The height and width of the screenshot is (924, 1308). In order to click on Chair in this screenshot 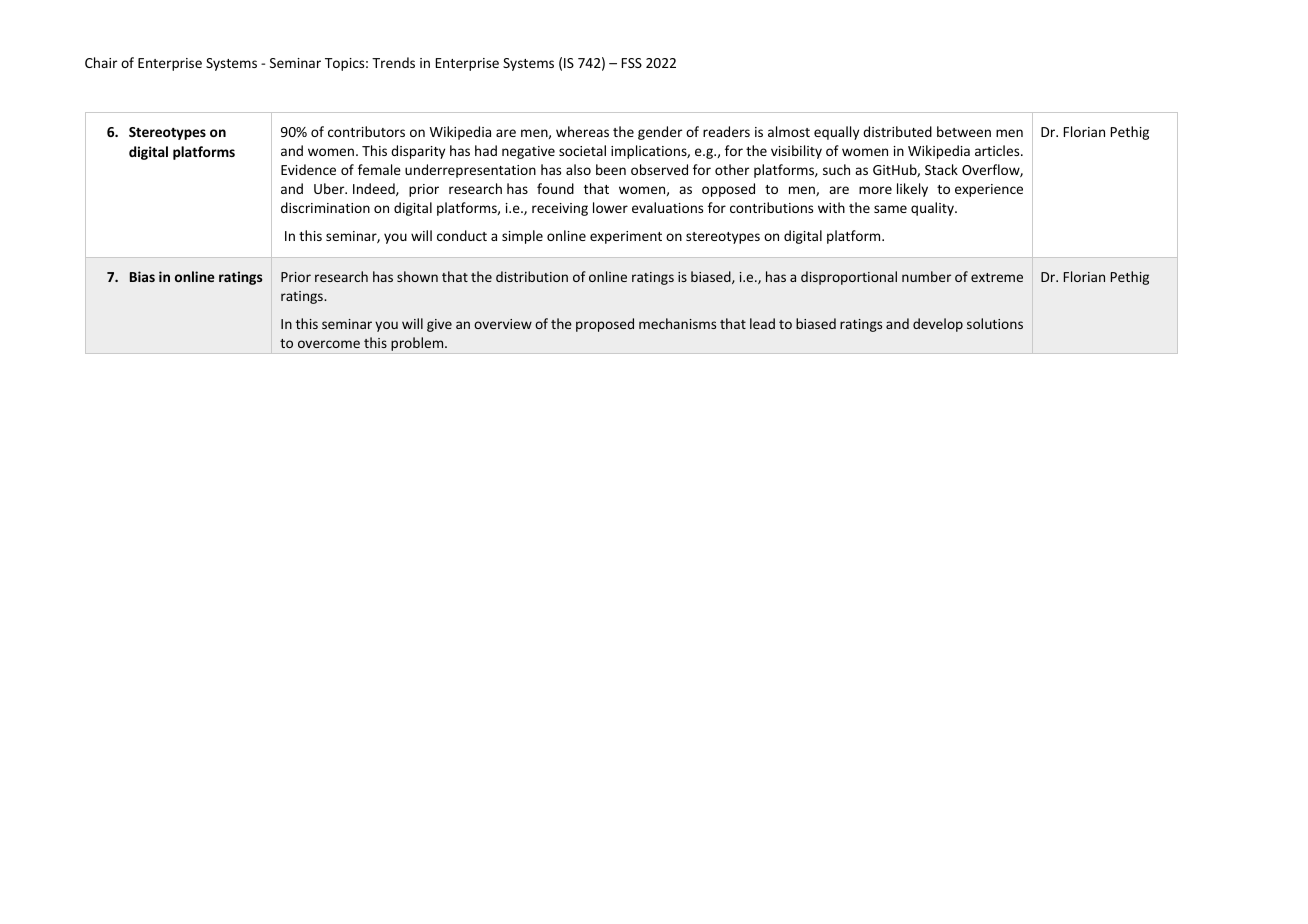, I will do `click(101, 62)`.
